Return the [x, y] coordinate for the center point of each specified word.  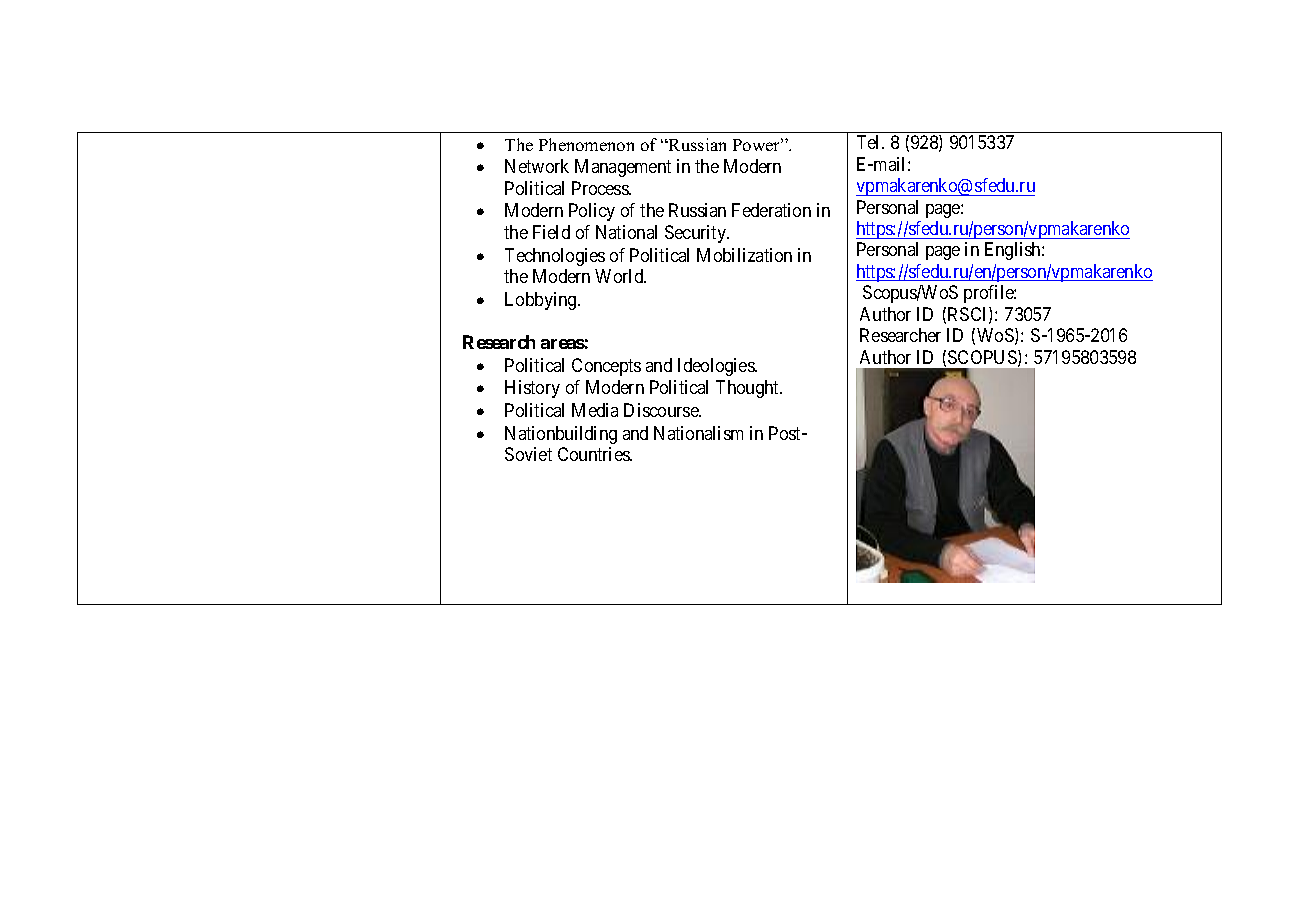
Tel [870, 142]
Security [697, 234]
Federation [771, 210]
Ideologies [717, 367]
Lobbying [542, 301]
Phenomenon [586, 144]
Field [551, 232]
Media [595, 410]
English [1014, 251]
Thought [749, 389]
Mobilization [744, 255]
